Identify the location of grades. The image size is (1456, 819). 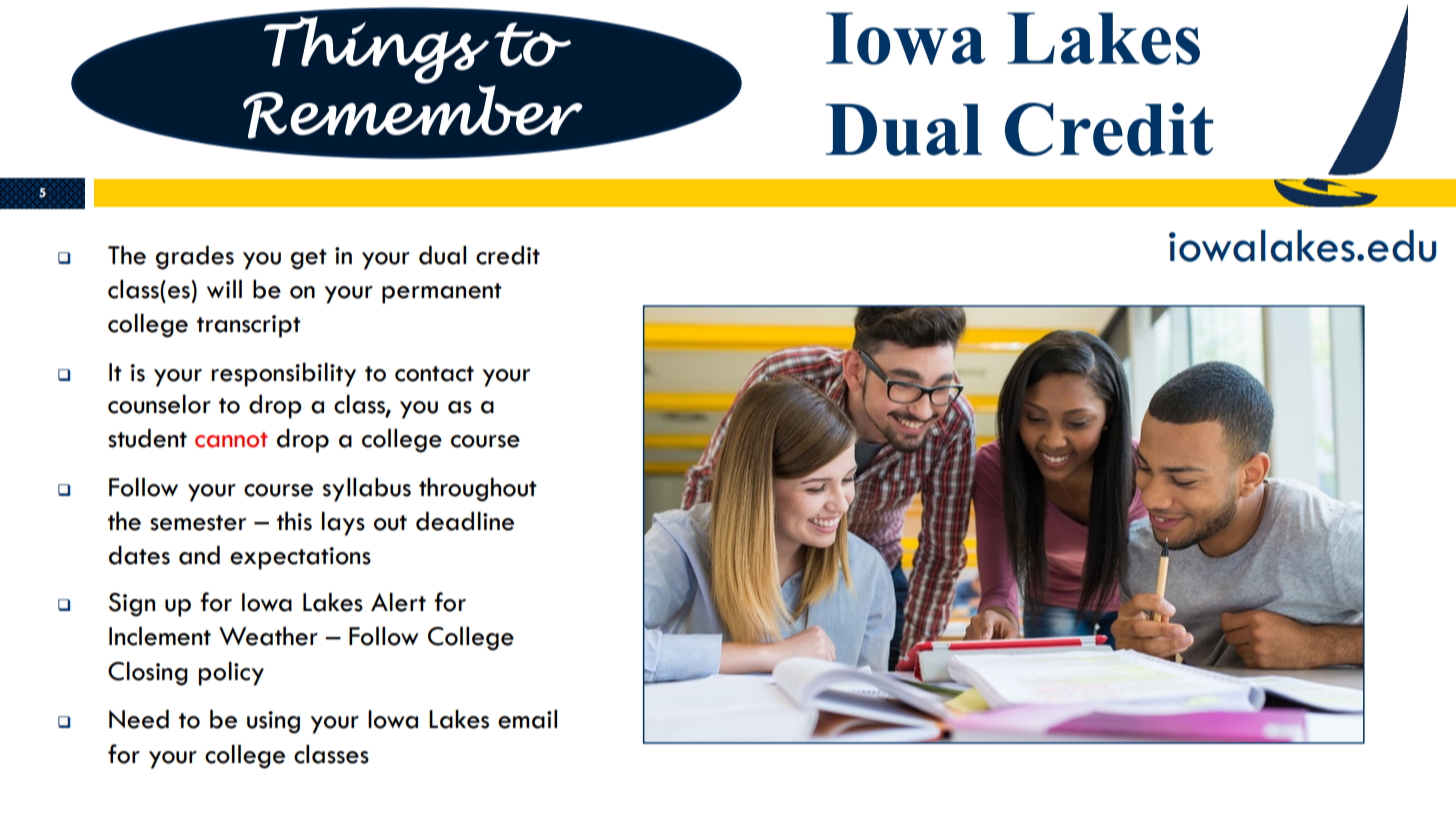
(195, 258).
